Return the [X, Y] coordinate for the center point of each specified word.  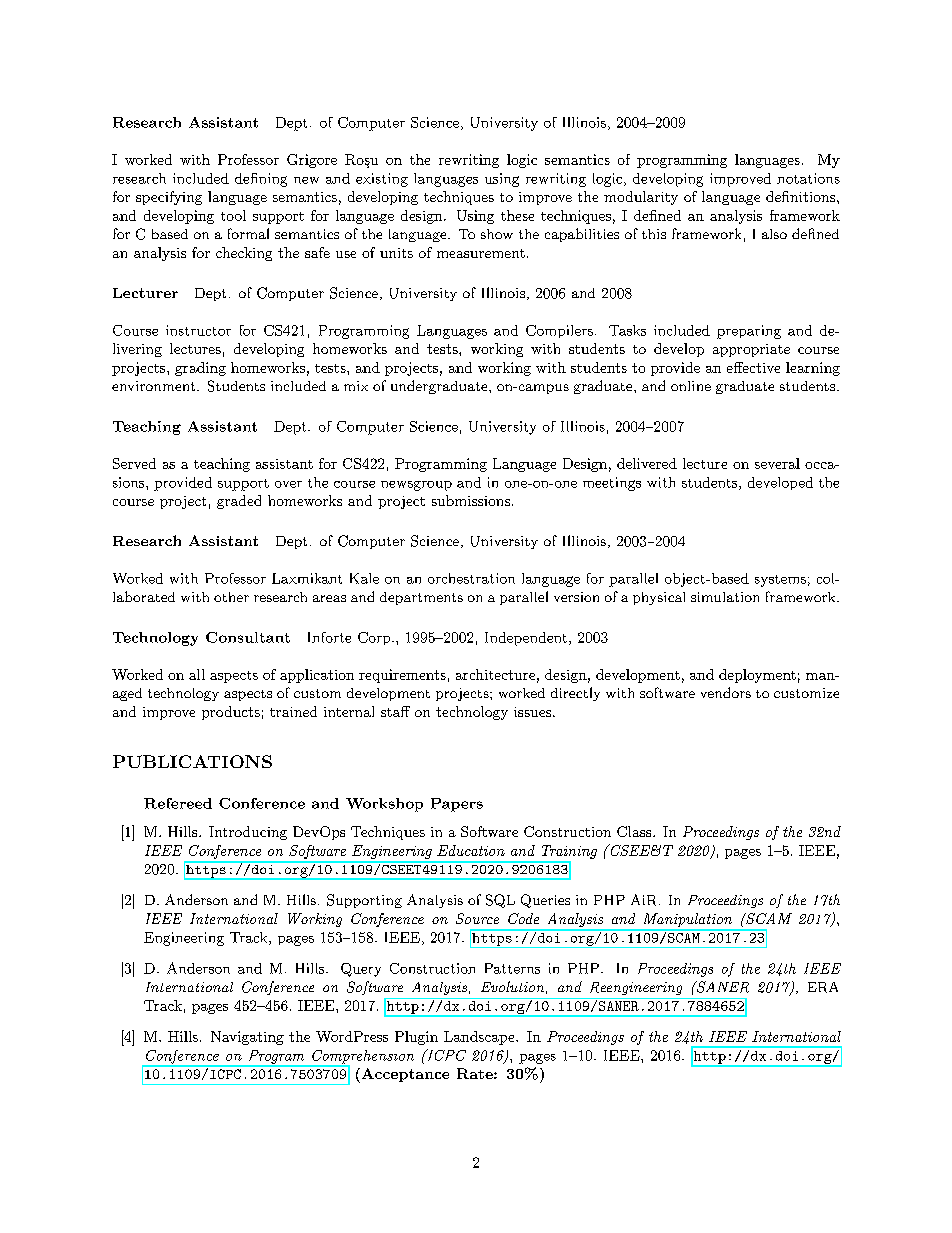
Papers [457, 805]
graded [239, 502]
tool [233, 215]
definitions [800, 196]
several [777, 463]
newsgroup [416, 486]
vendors [726, 692]
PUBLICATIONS [192, 761]
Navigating [247, 1038]
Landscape [480, 1038]
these [517, 215]
